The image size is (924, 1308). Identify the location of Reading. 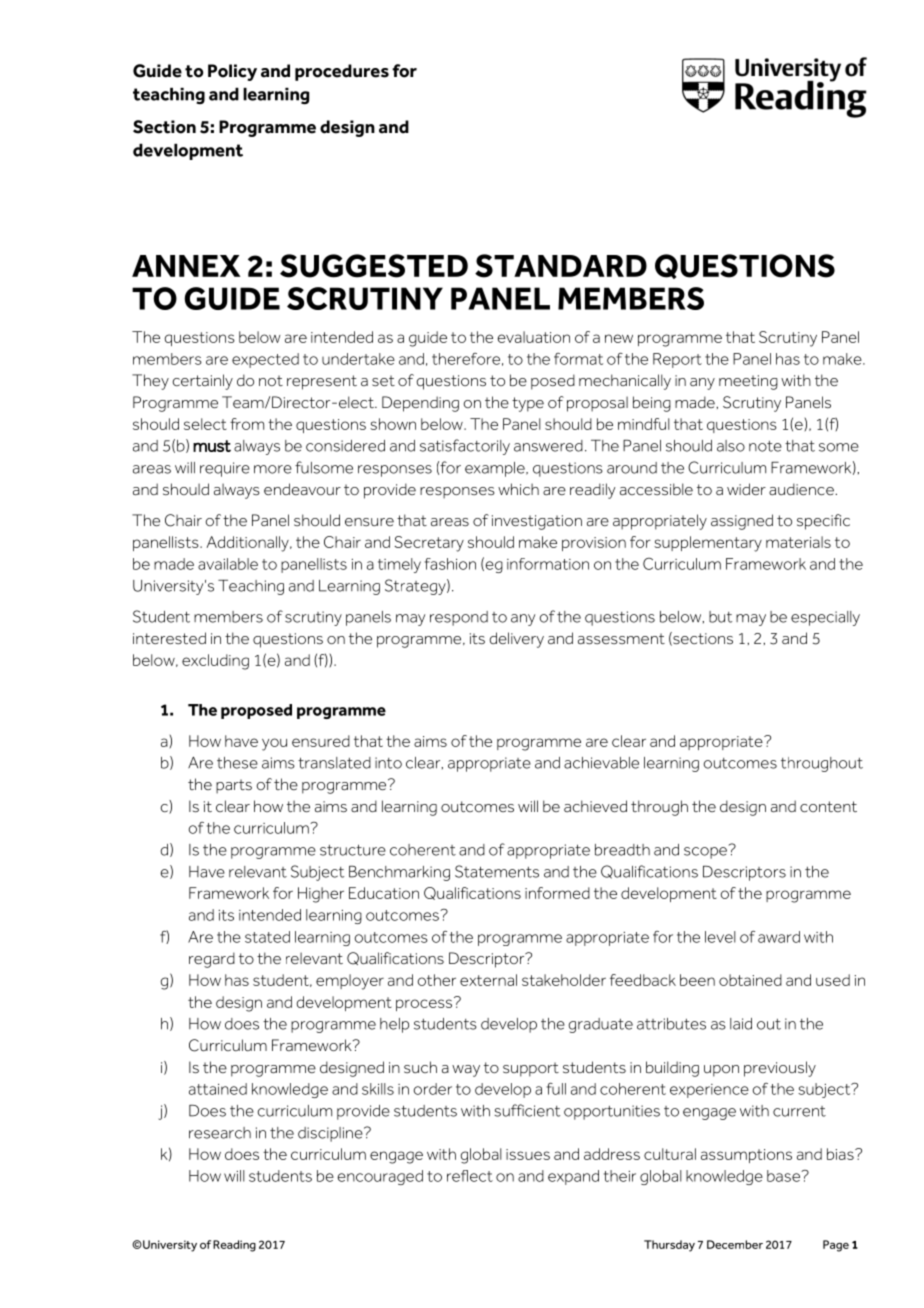
(234, 1246).
